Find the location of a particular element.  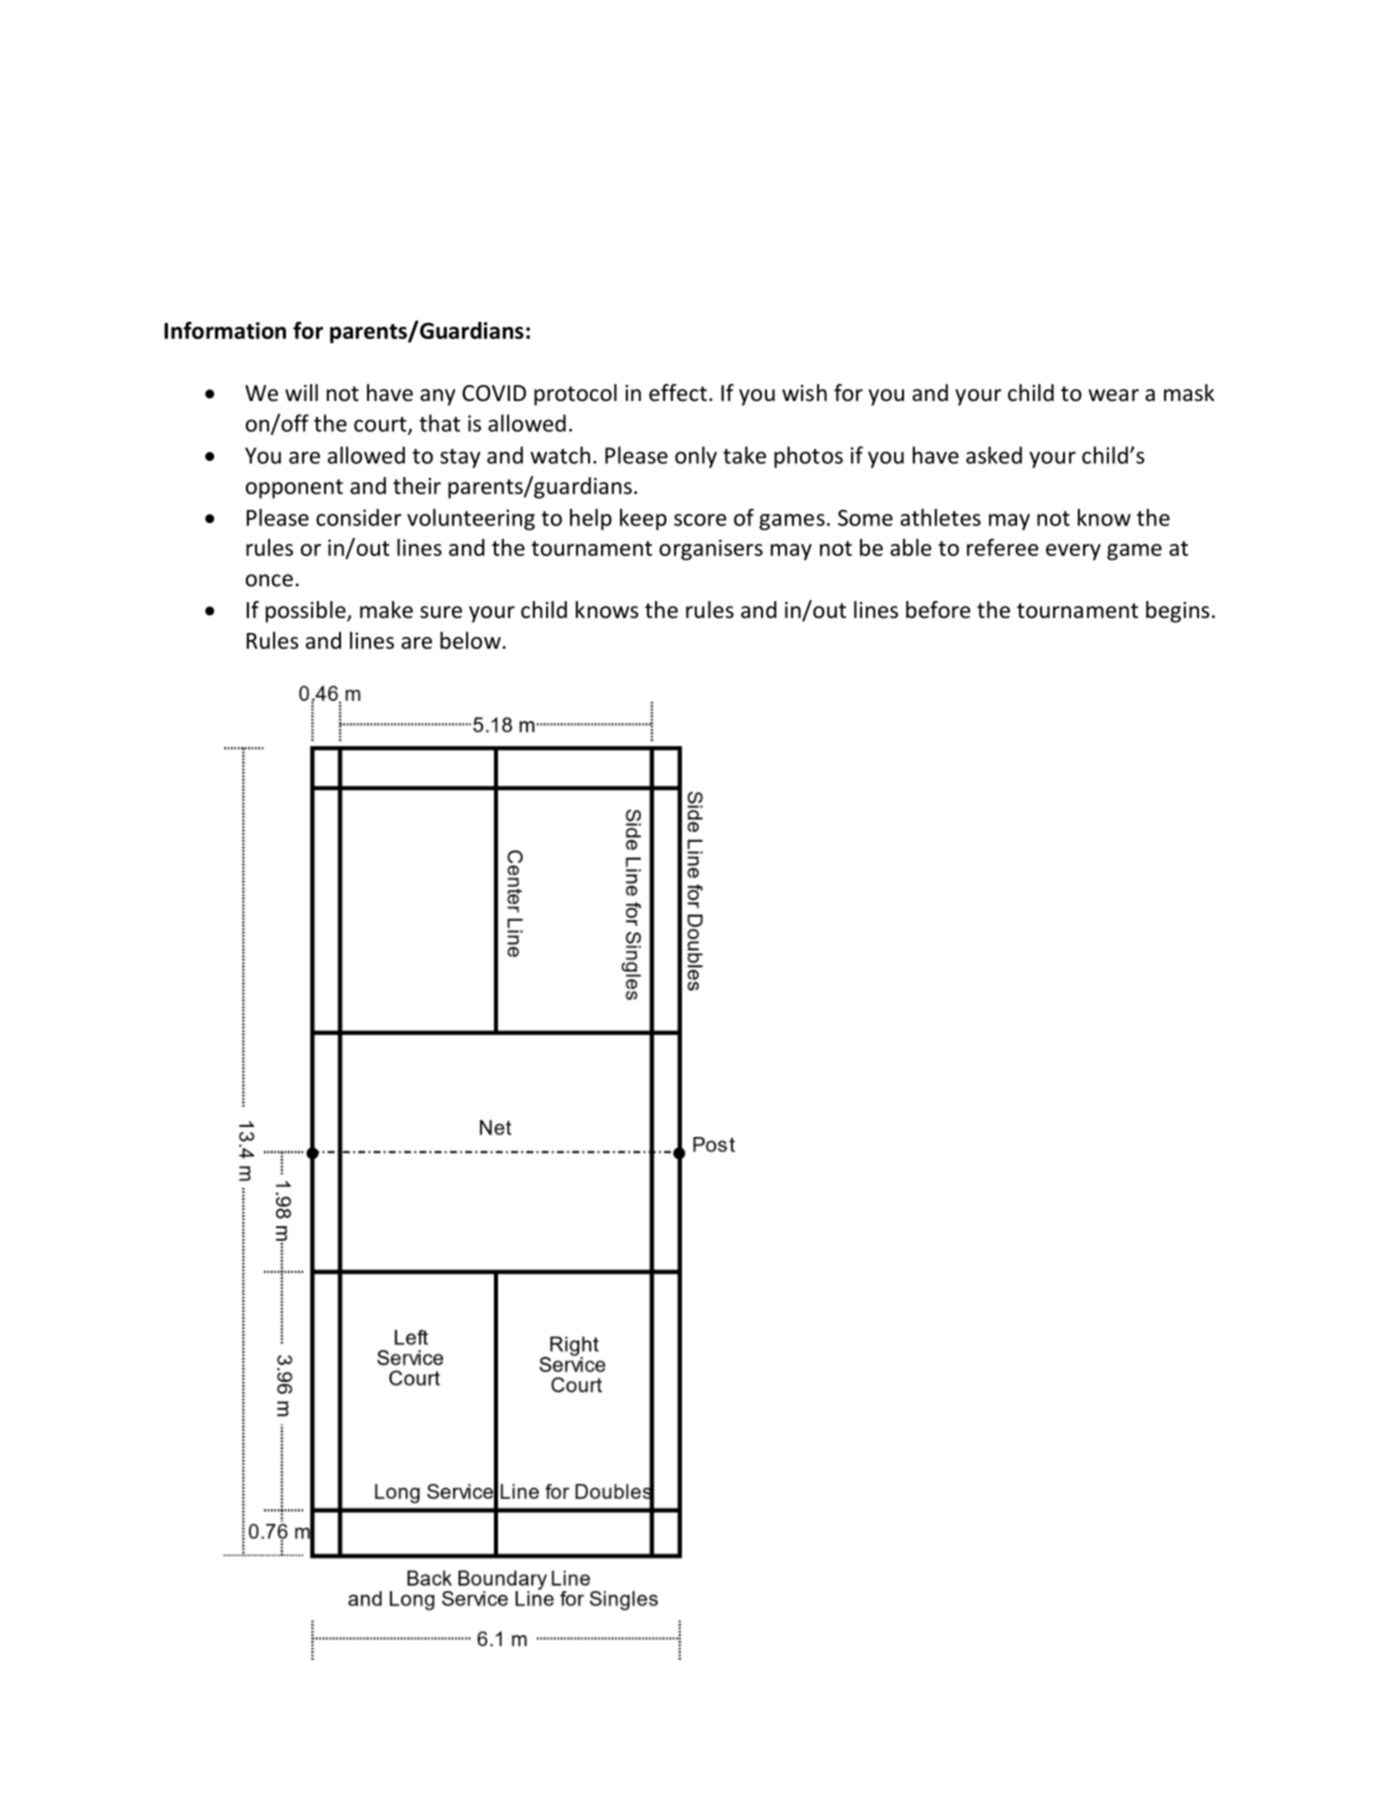

consider is located at coordinates (359, 517).
